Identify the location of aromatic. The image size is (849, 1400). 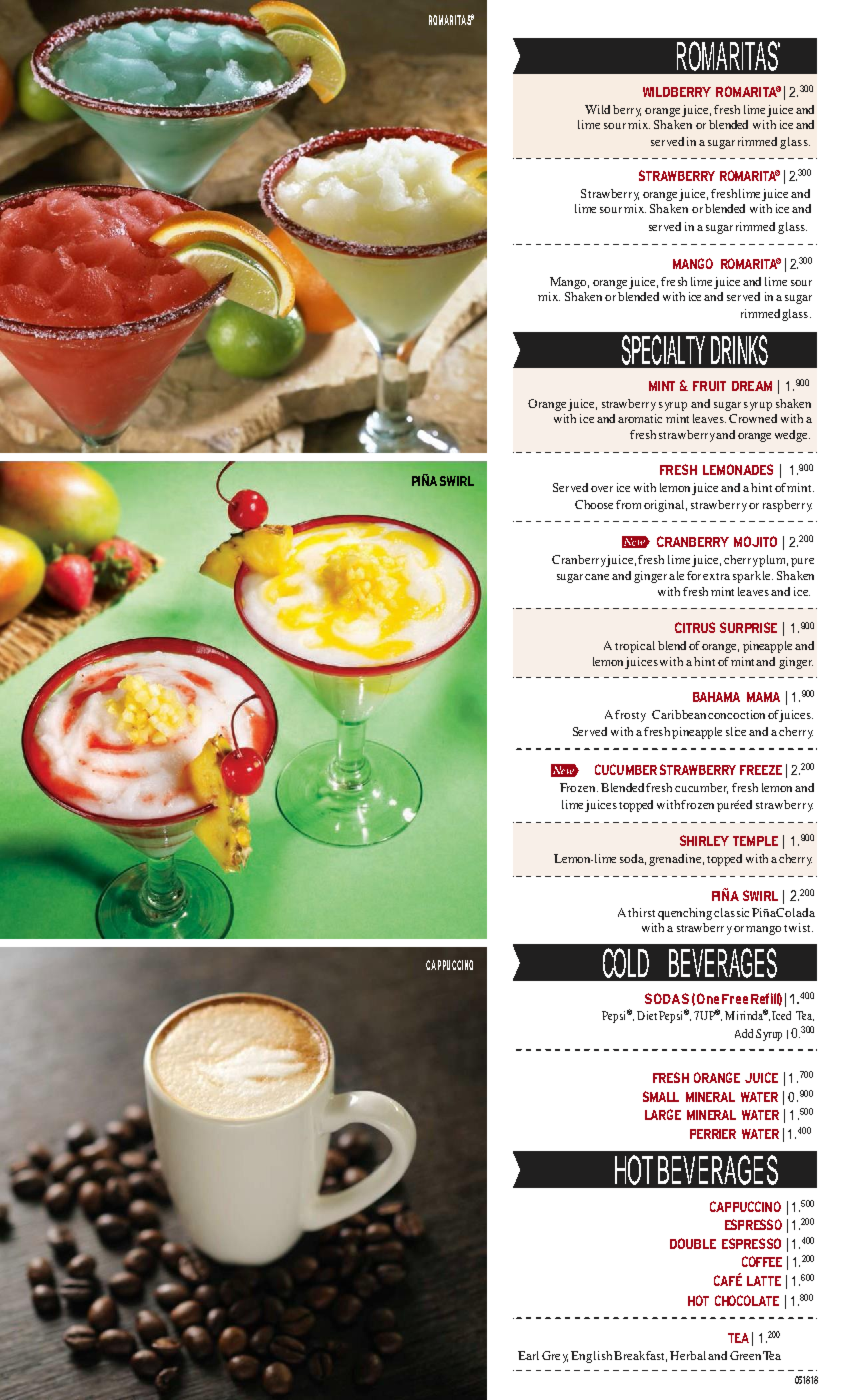
(640, 418).
